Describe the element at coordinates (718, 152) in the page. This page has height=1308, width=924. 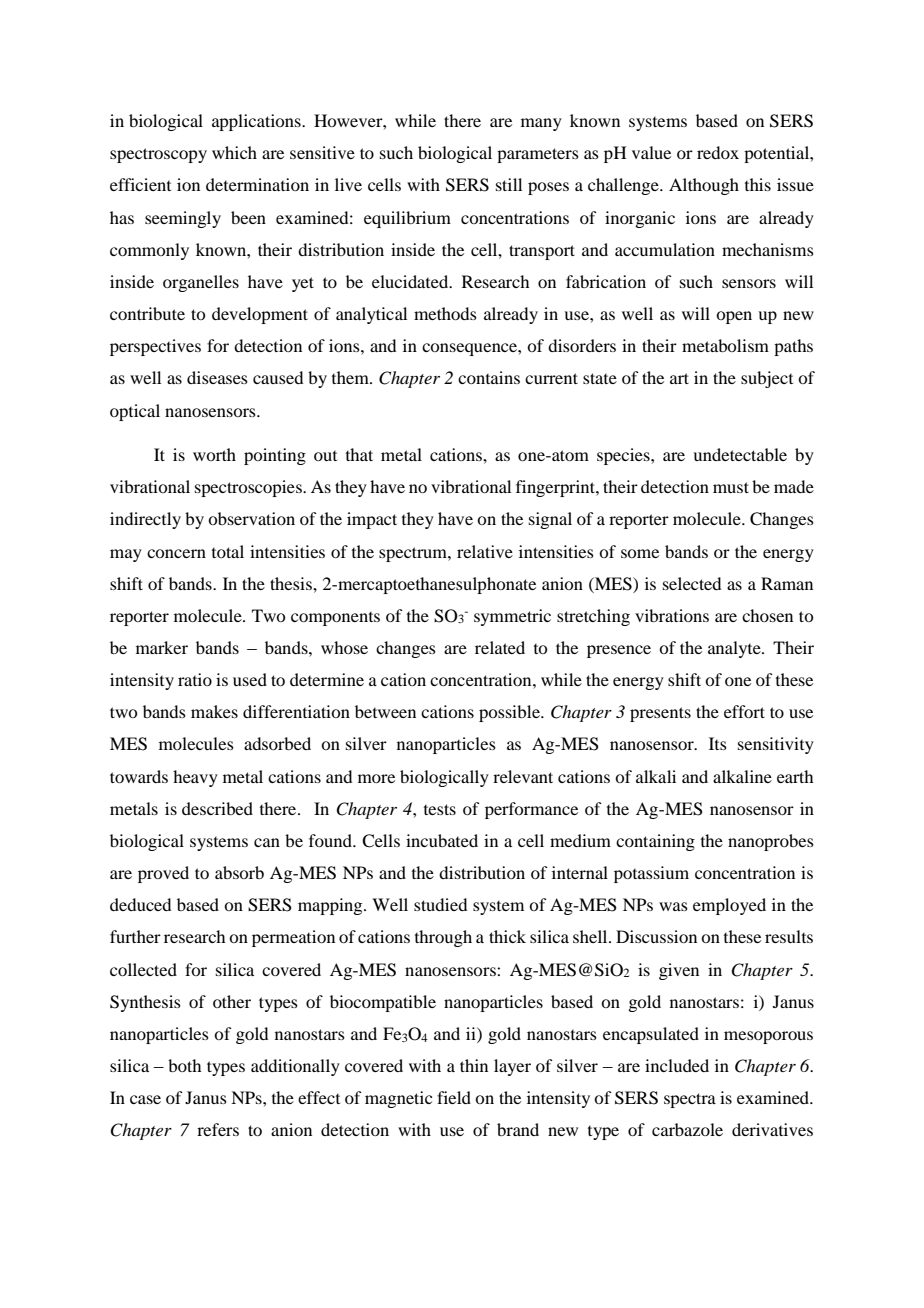
I see `redox` at that location.
